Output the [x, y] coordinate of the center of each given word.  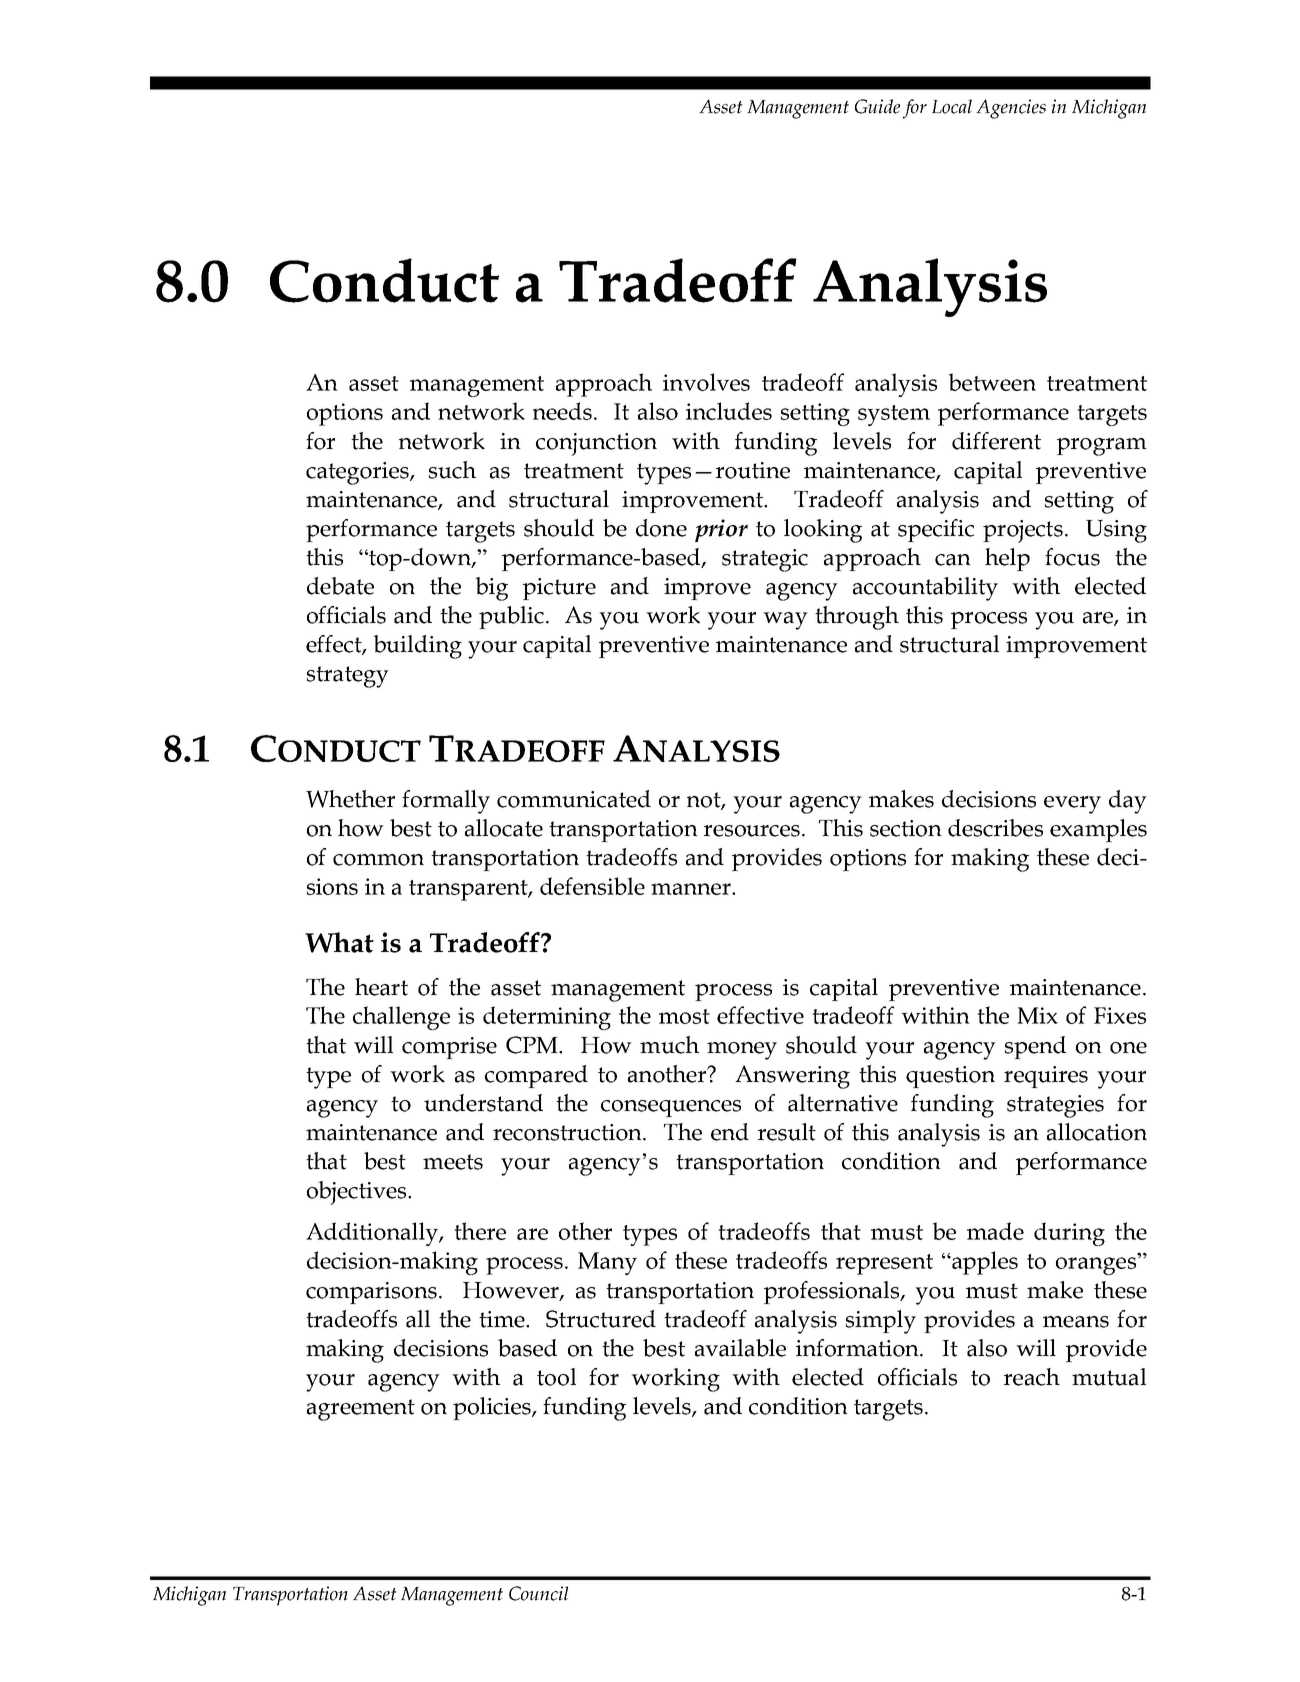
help [1007, 559]
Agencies [1011, 109]
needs [562, 411]
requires [1046, 1077]
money [742, 1051]
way [785, 621]
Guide [877, 106]
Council [538, 1593]
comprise [449, 1048]
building [417, 647]
